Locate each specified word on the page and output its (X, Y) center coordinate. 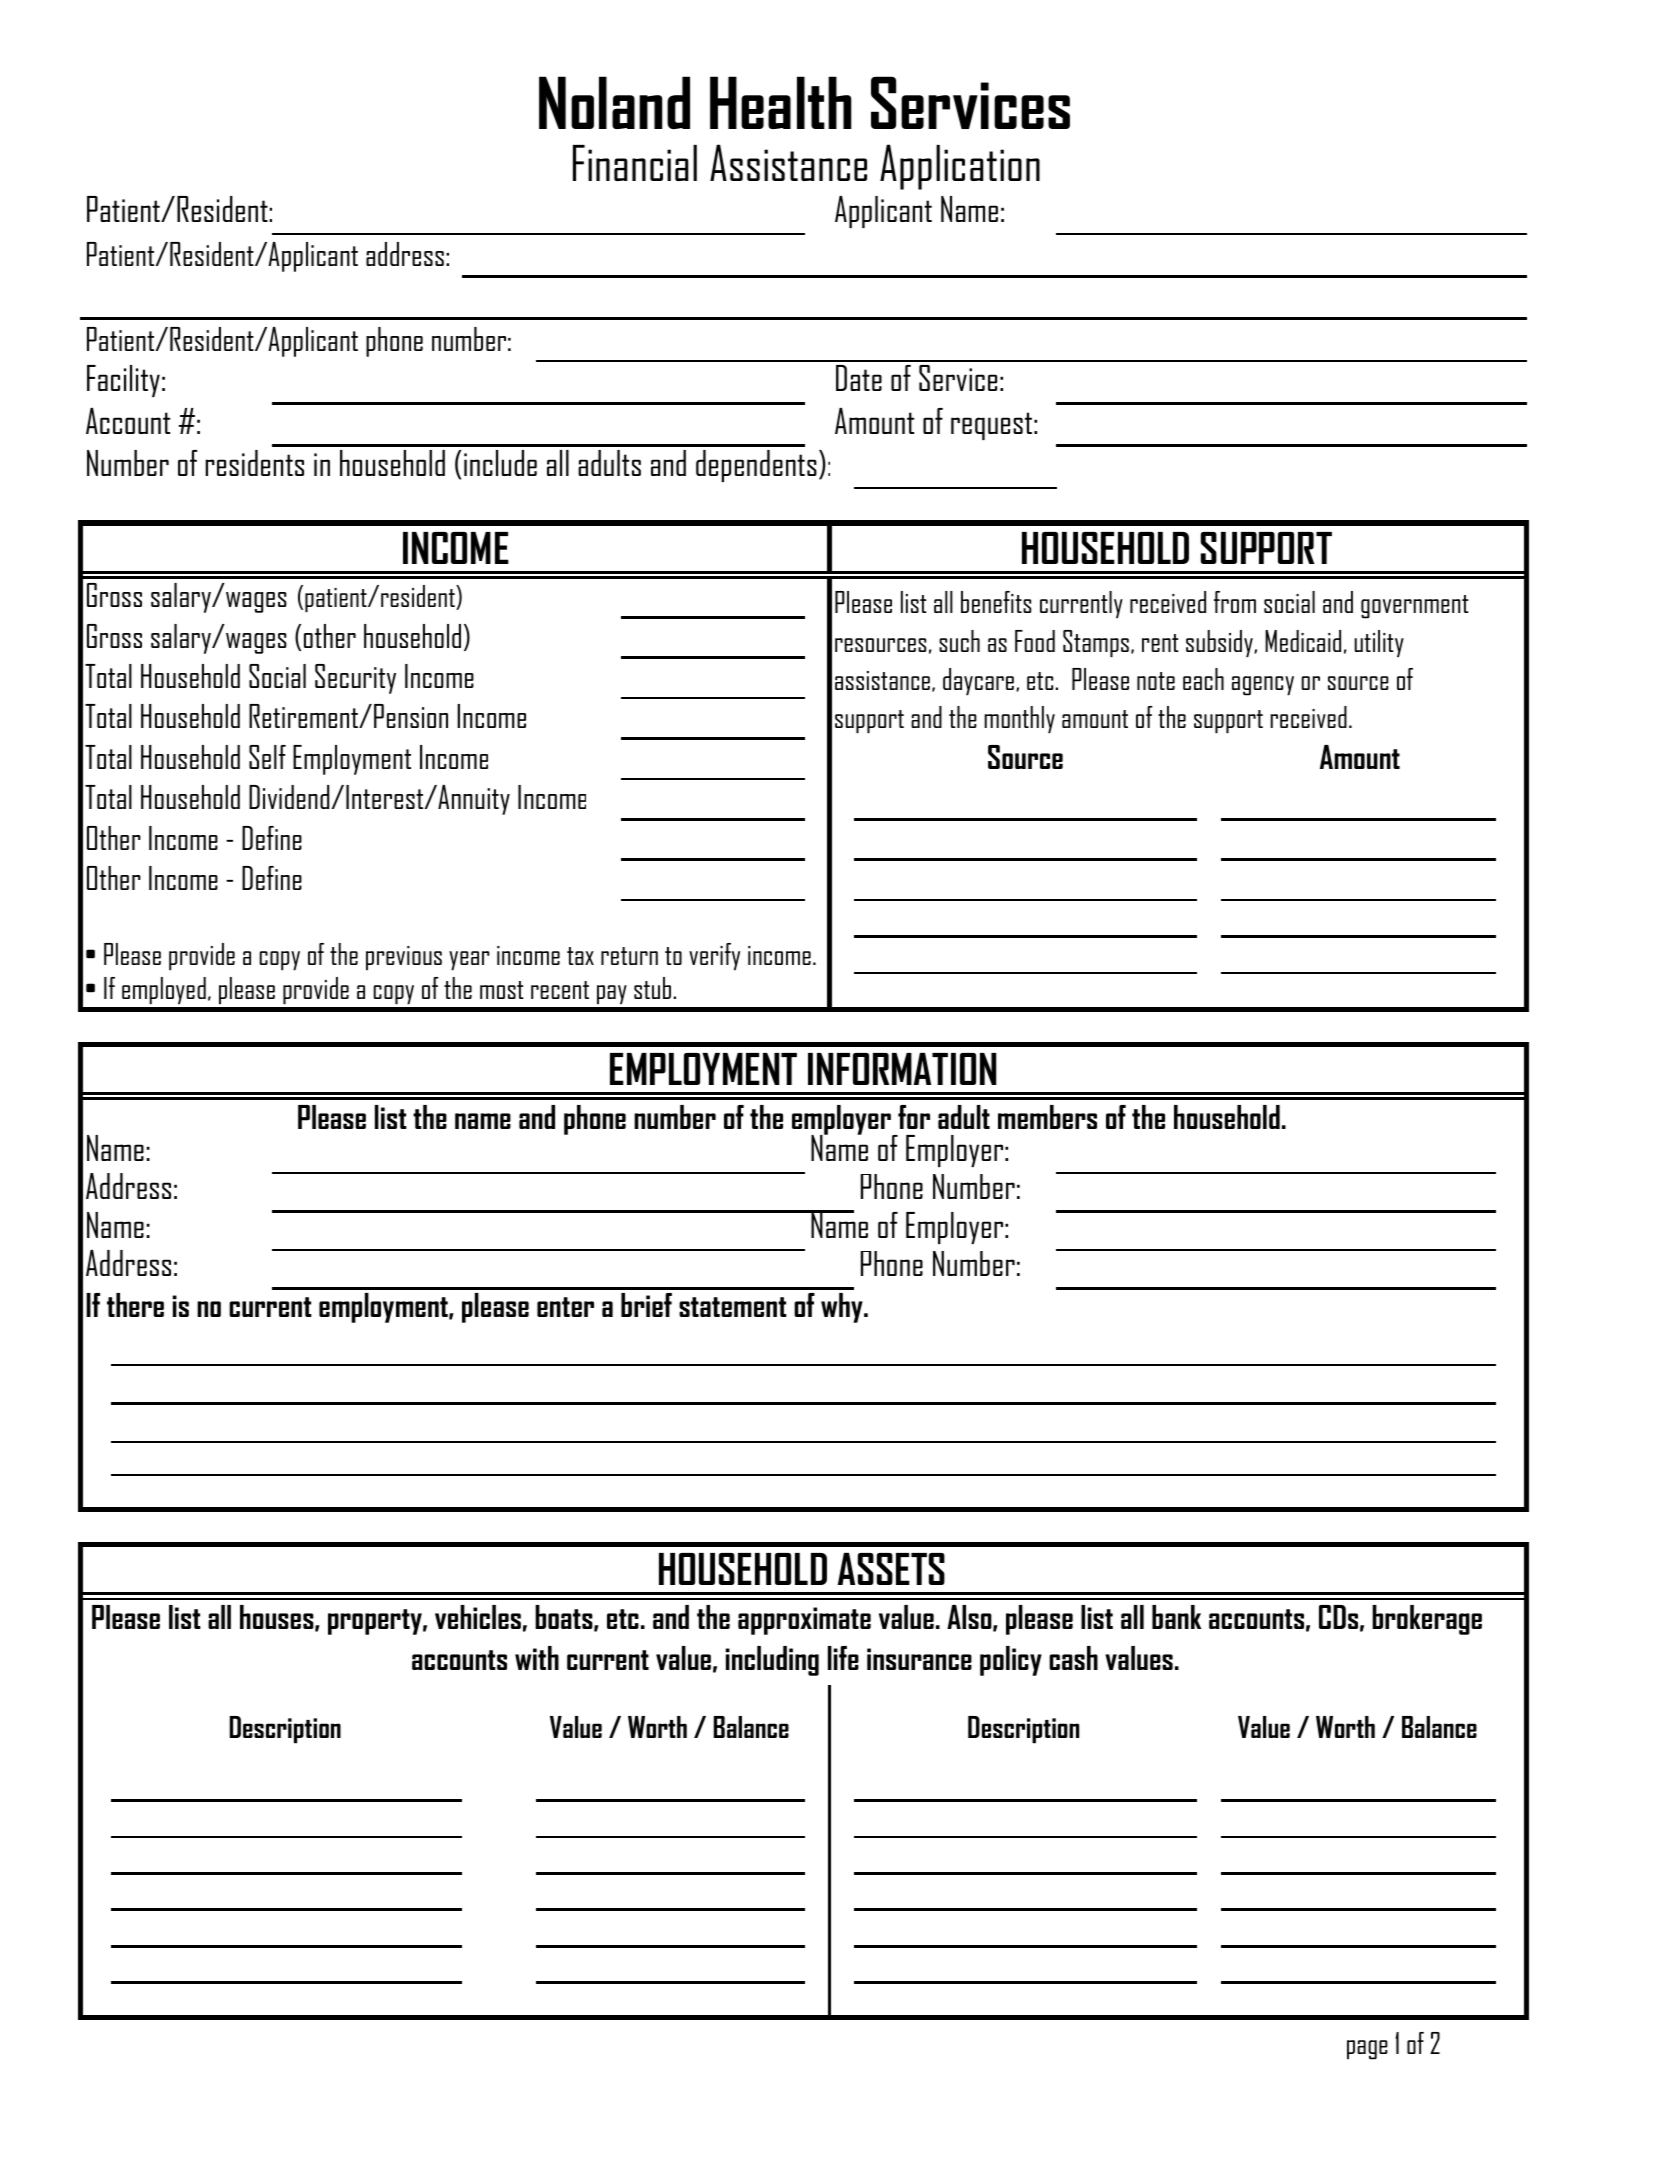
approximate (804, 1621)
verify (714, 957)
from (1235, 602)
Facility (123, 381)
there (135, 1305)
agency (1263, 686)
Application (960, 167)
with (537, 1658)
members (1047, 1117)
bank (1176, 1617)
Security (355, 679)
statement (733, 1307)
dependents (756, 466)
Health (781, 102)
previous (404, 958)
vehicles (478, 1617)
